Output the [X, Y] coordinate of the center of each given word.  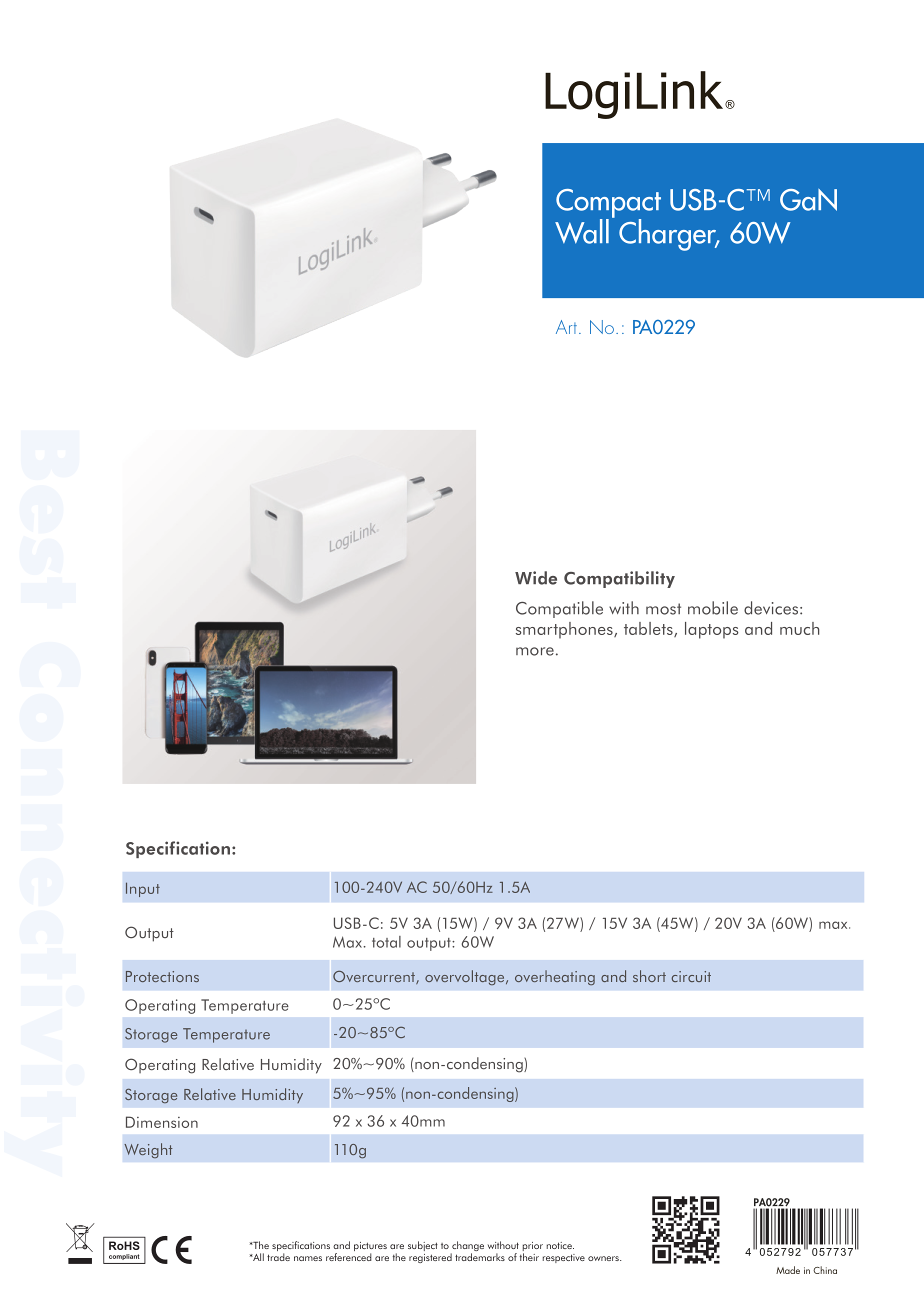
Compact [608, 204]
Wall [582, 231]
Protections [162, 976]
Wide [536, 578]
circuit [691, 976]
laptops [712, 630]
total [386, 942]
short [649, 976]
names [308, 1258]
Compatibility [619, 579]
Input [143, 889]
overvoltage [466, 977]
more [535, 651]
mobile [713, 608]
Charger [669, 235]
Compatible [559, 609]
